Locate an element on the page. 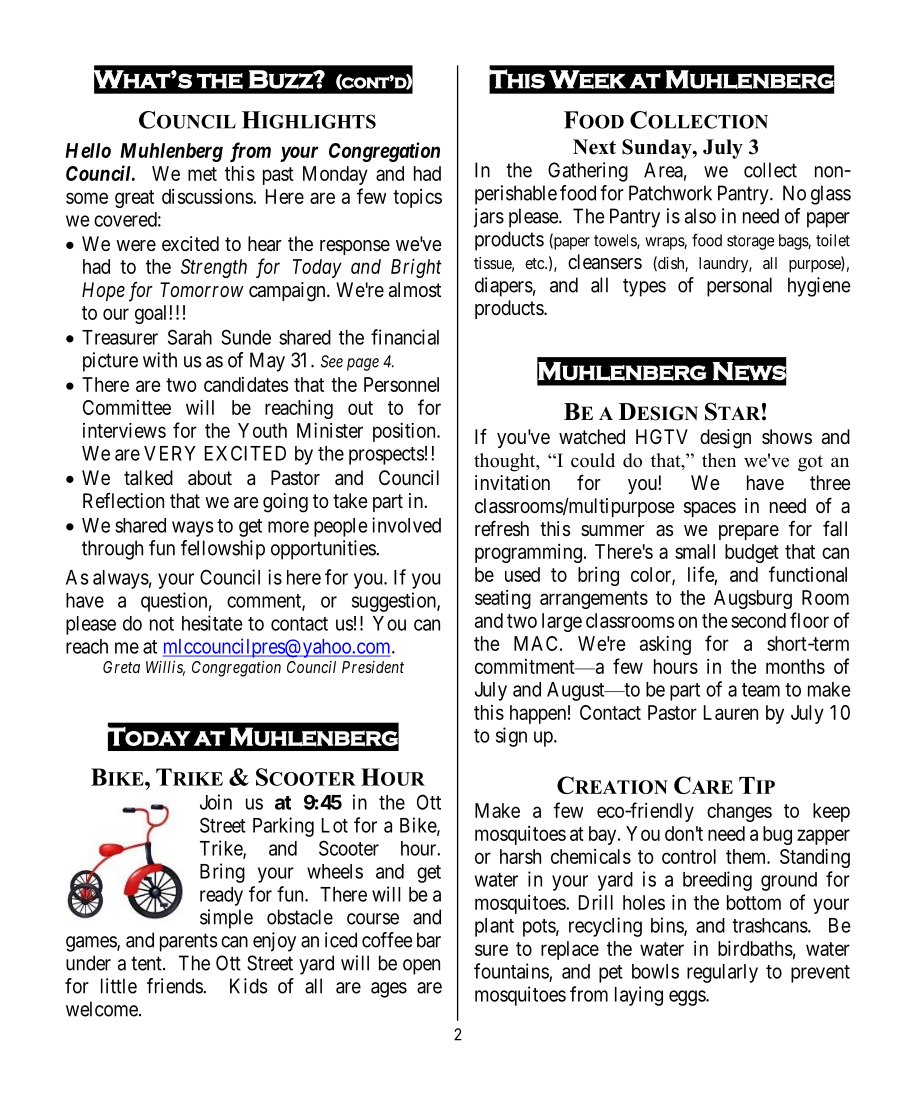 Image resolution: width=915 pixels, height=1111 pixels. friends is located at coordinates (175, 986).
